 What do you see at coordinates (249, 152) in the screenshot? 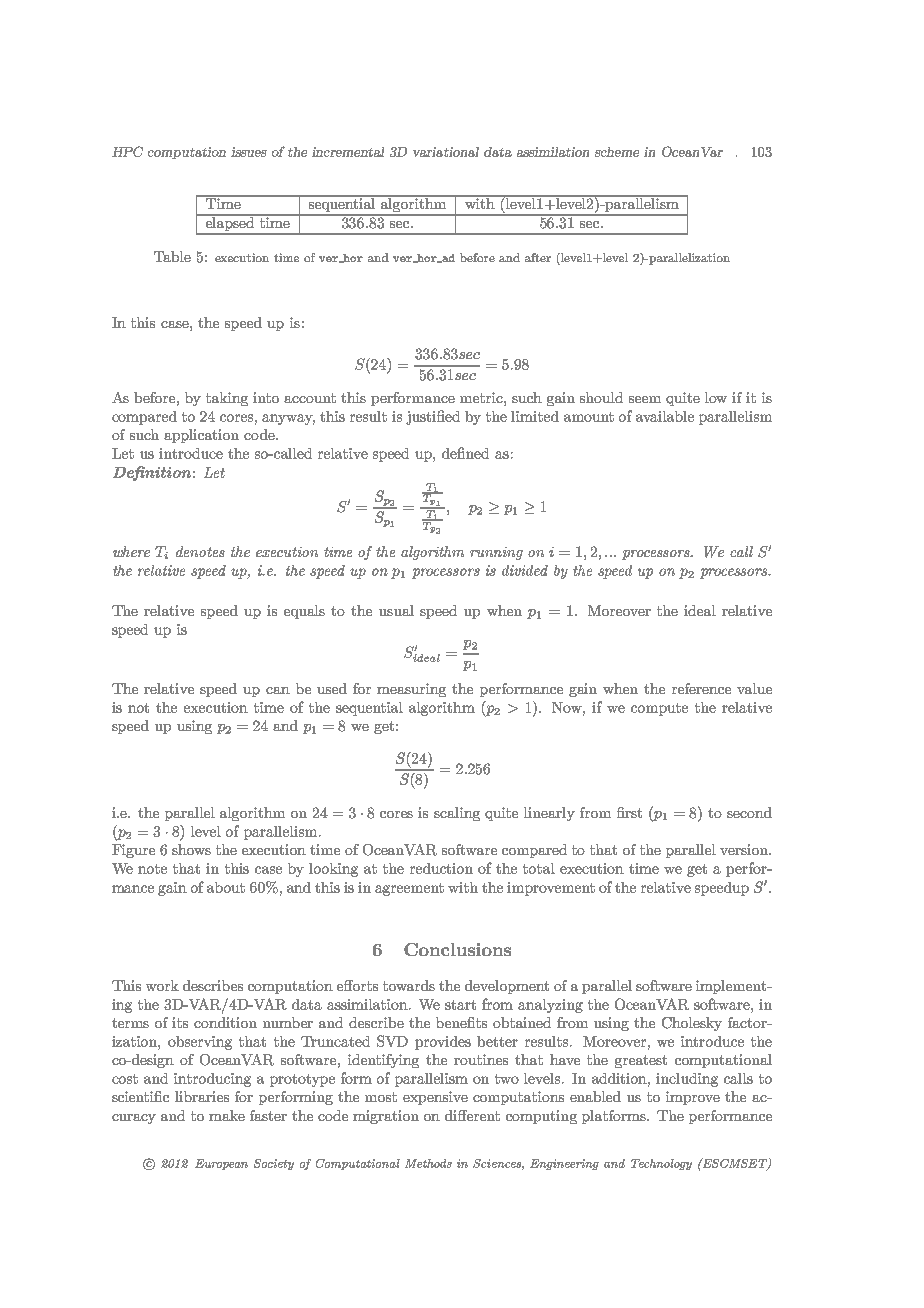
I see `issues` at bounding box center [249, 152].
